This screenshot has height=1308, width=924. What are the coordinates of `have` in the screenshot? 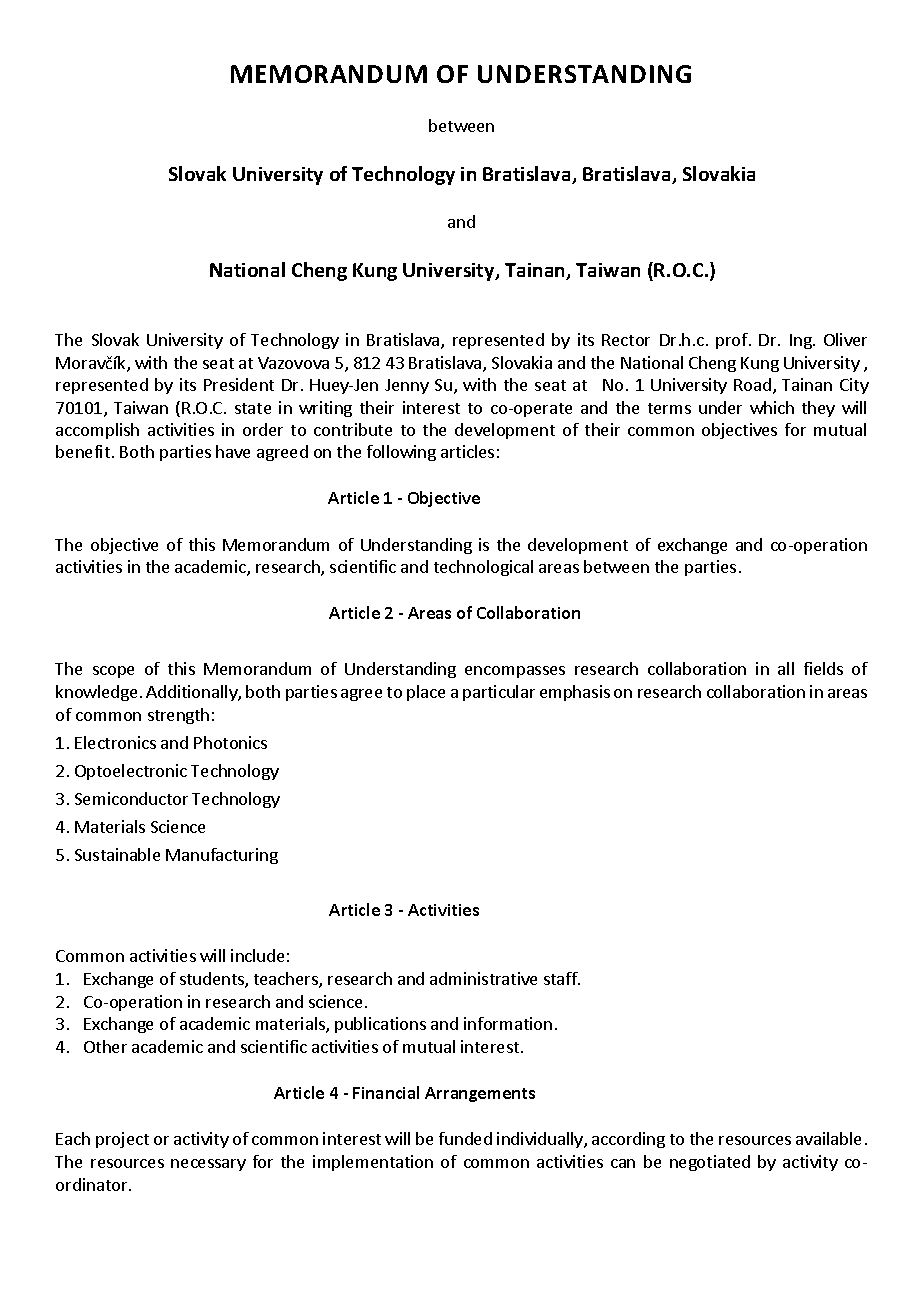 It's located at (233, 451).
